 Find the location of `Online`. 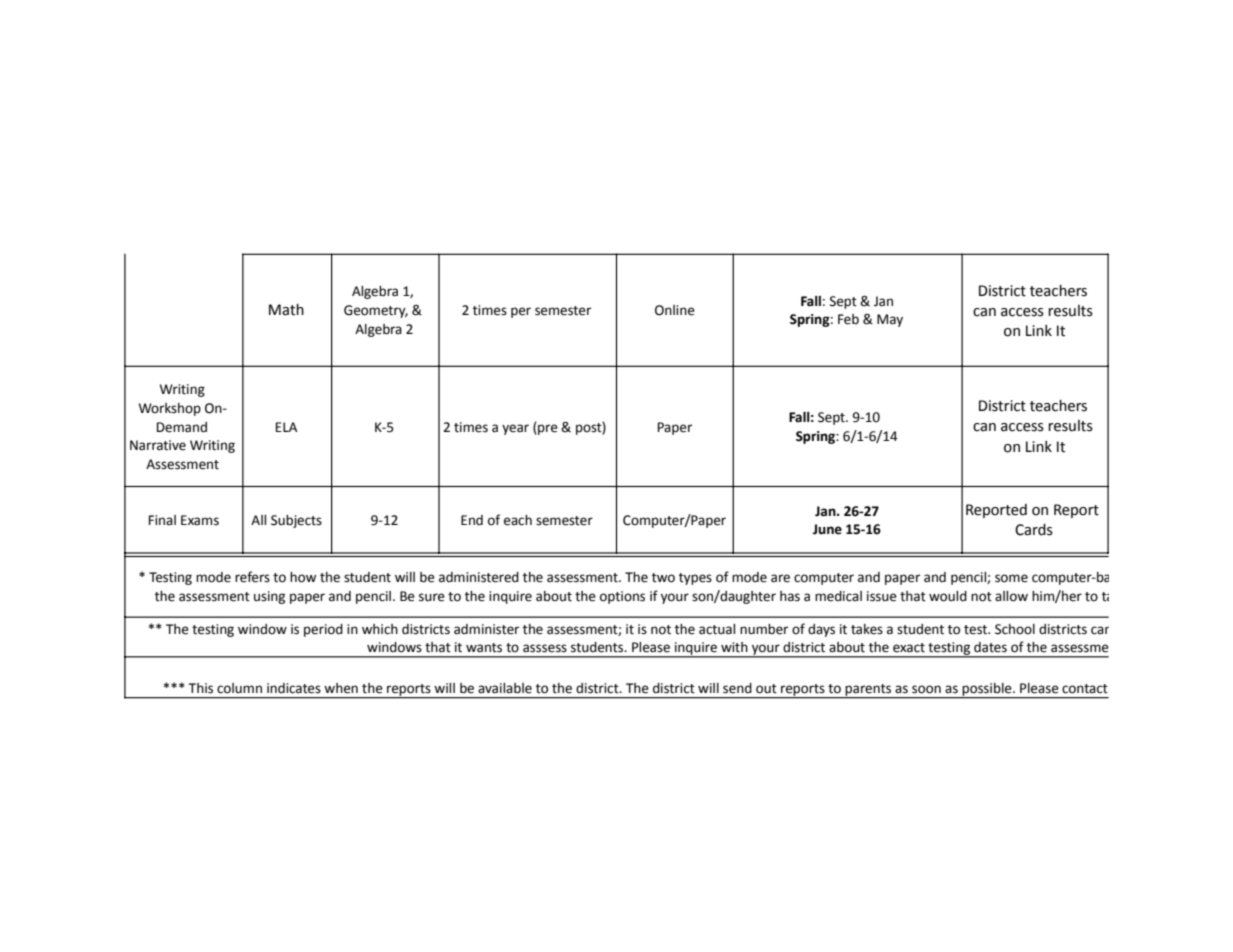

Online is located at coordinates (675, 310).
